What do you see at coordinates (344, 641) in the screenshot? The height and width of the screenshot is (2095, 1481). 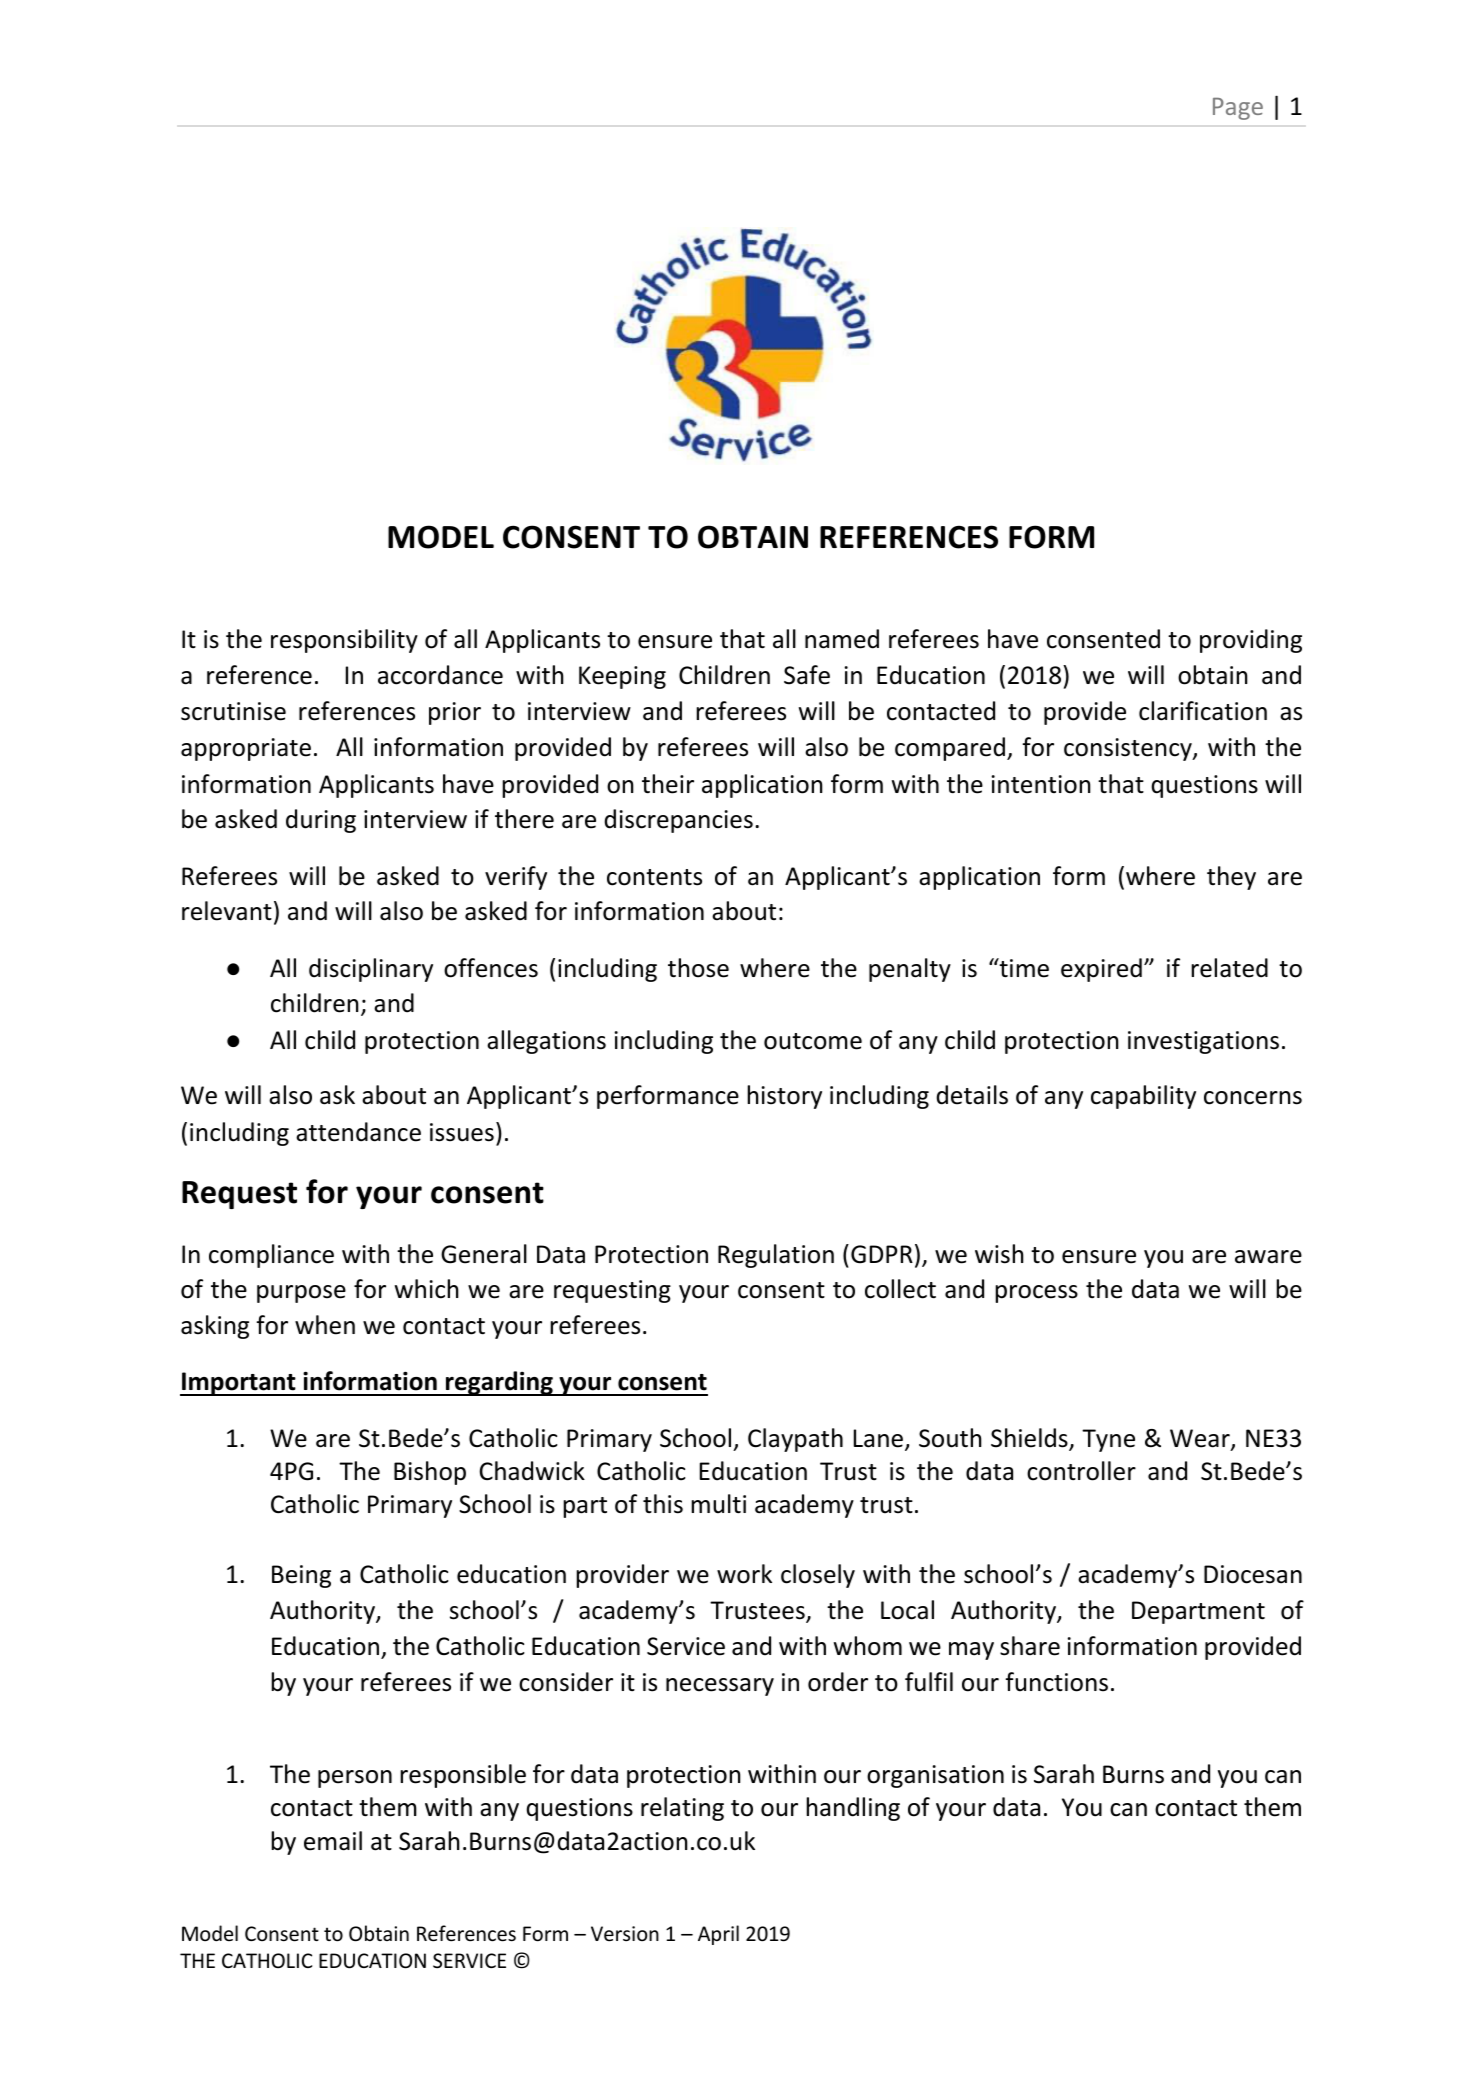 I see `responsibility` at bounding box center [344, 641].
